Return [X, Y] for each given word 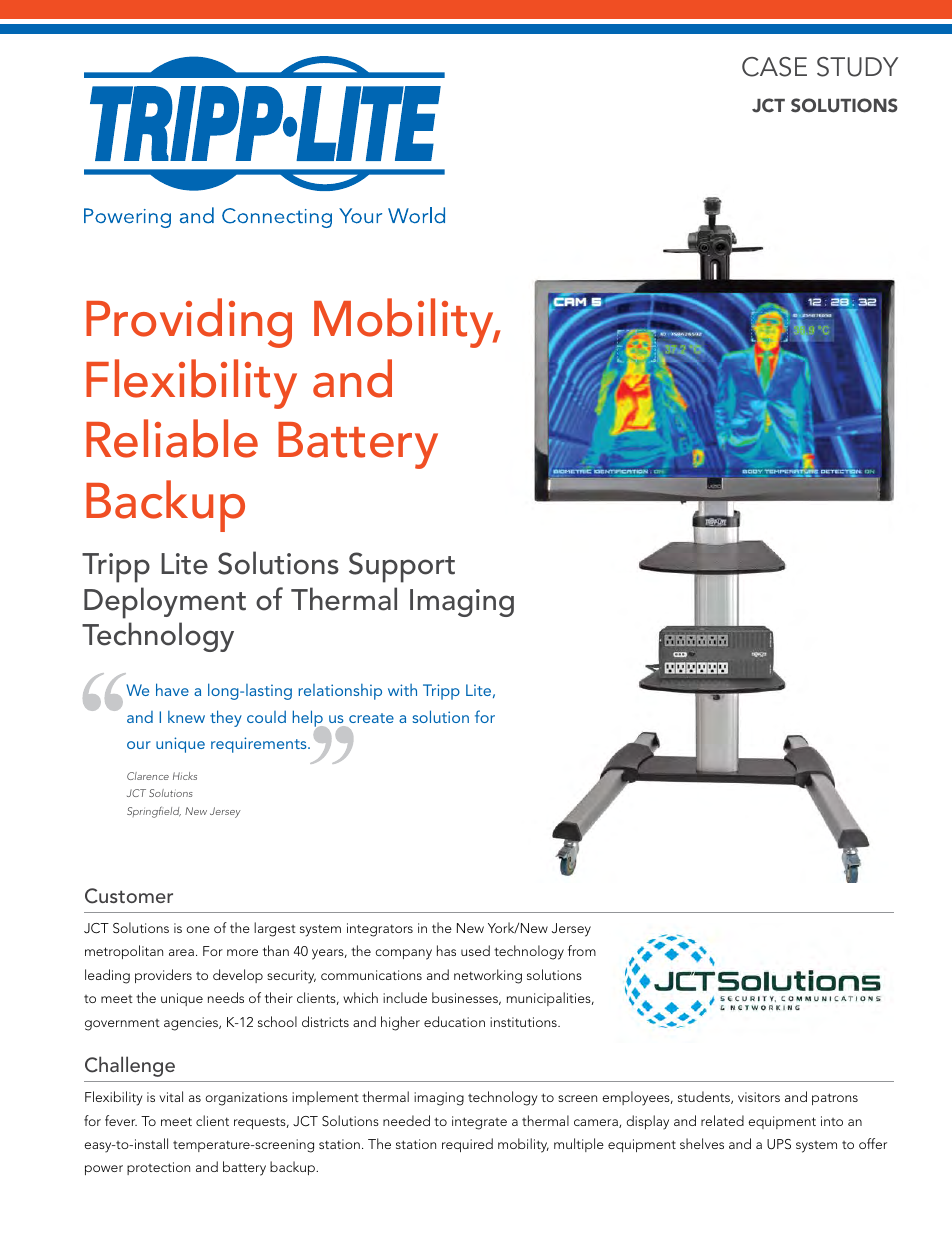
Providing [189, 323]
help [309, 719]
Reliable [172, 438]
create [371, 718]
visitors [759, 1097]
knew [186, 717]
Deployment [165, 603]
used [475, 950]
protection [158, 1168]
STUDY [857, 67]
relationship [340, 692]
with [402, 690]
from [582, 950]
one [198, 929]
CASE [774, 67]
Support [402, 567]
